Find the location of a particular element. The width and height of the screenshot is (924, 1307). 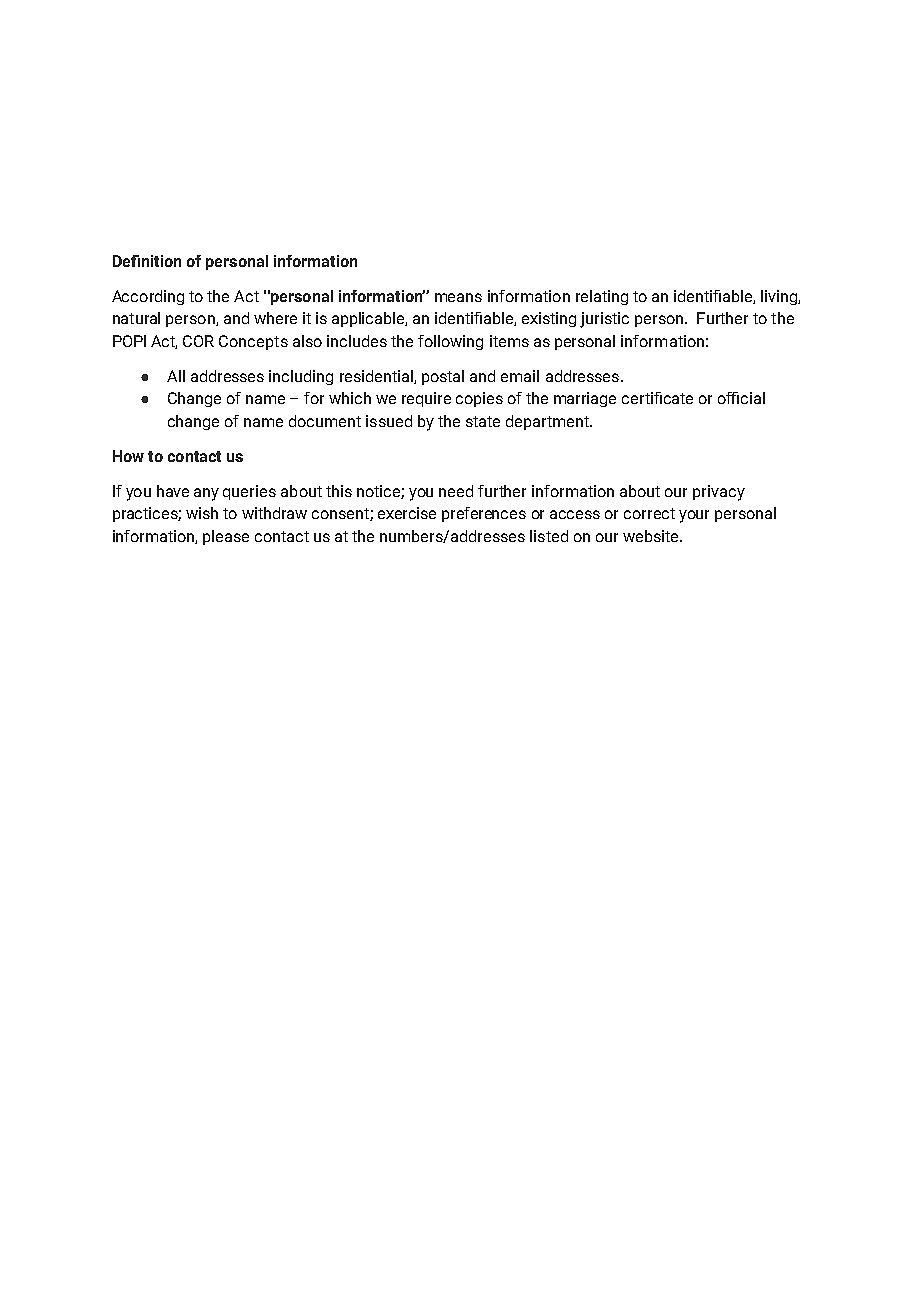

privacy is located at coordinates (719, 493).
